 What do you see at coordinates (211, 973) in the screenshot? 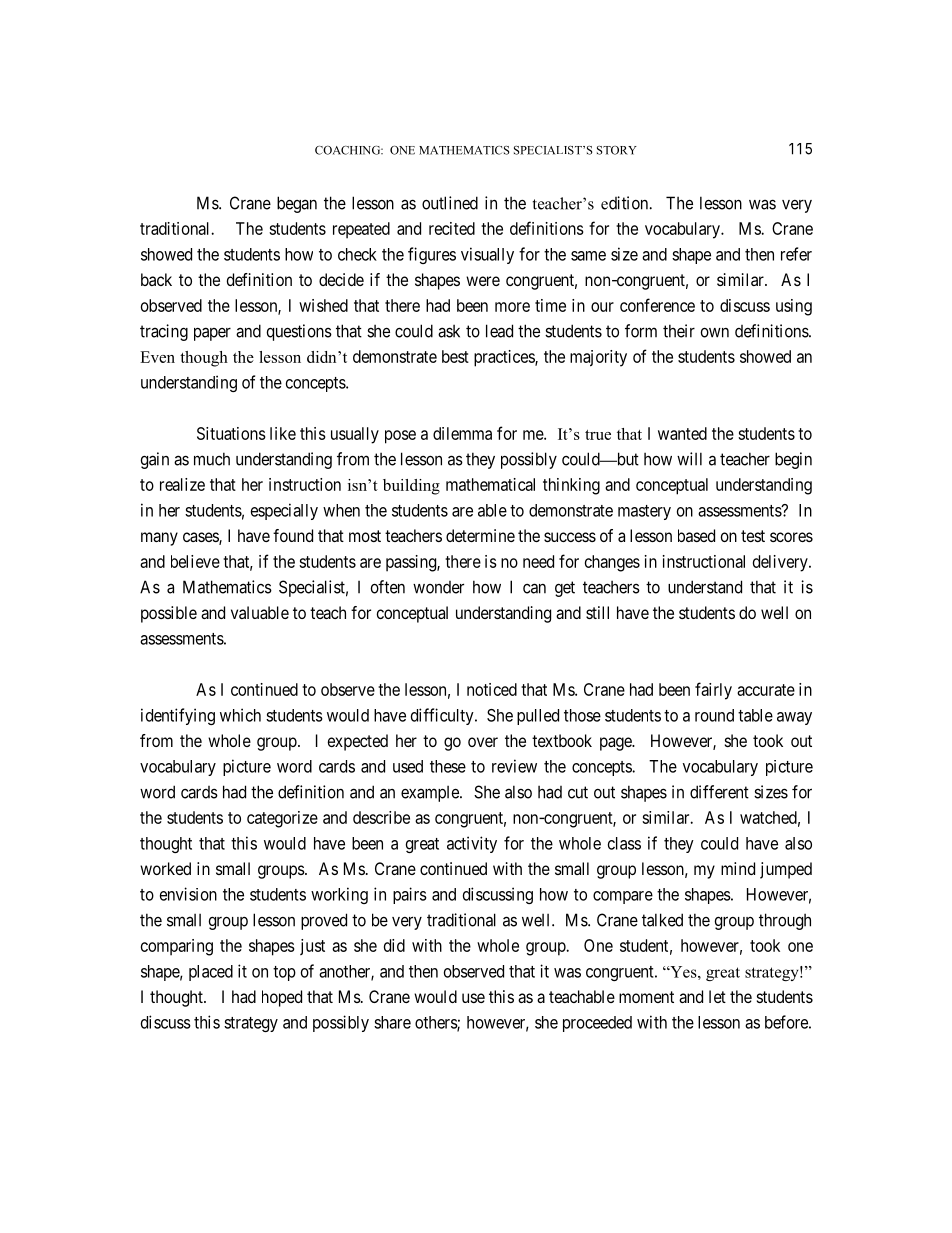
I see `placed` at bounding box center [211, 973].
